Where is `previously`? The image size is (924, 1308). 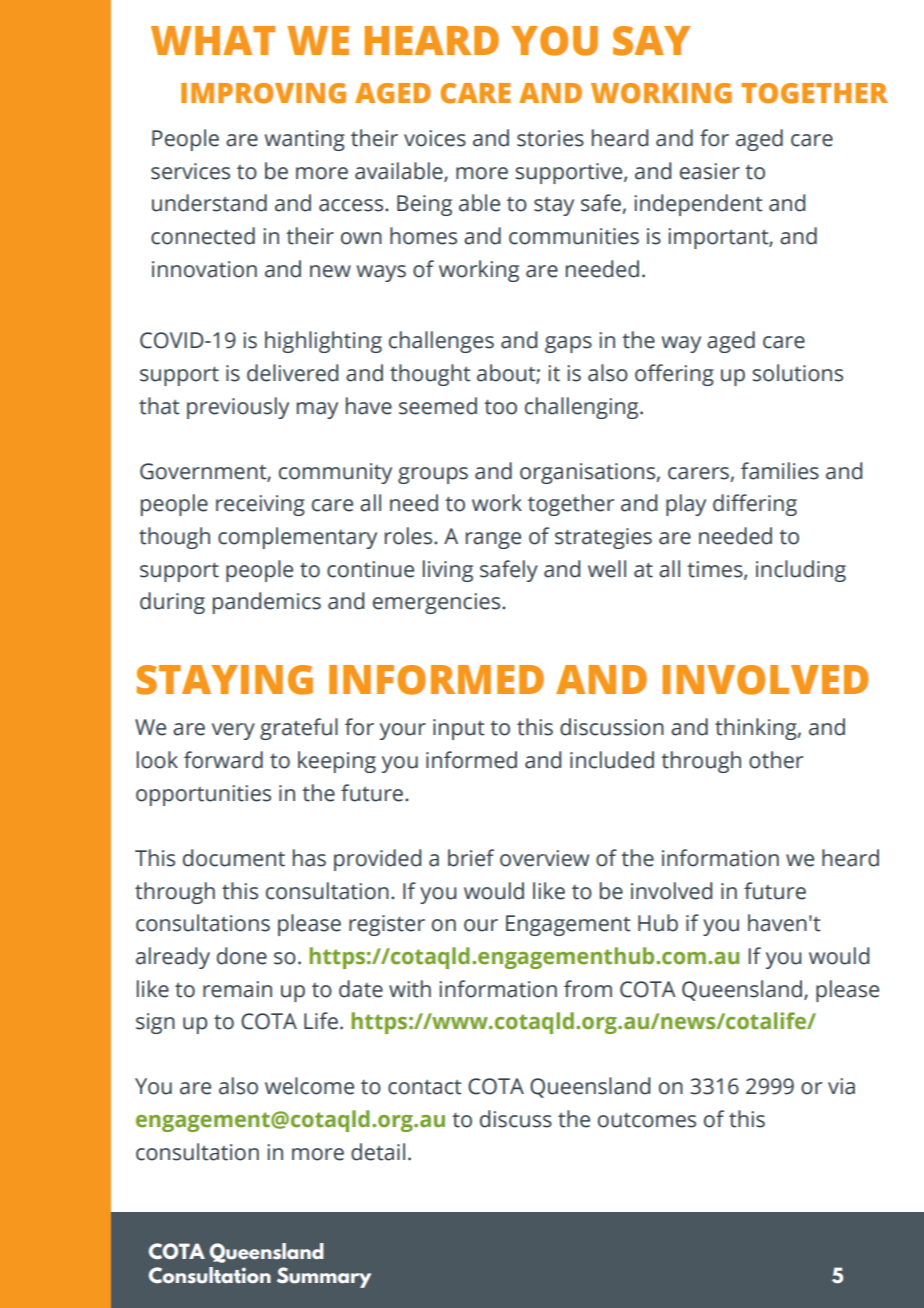 previously is located at coordinates (238, 408).
